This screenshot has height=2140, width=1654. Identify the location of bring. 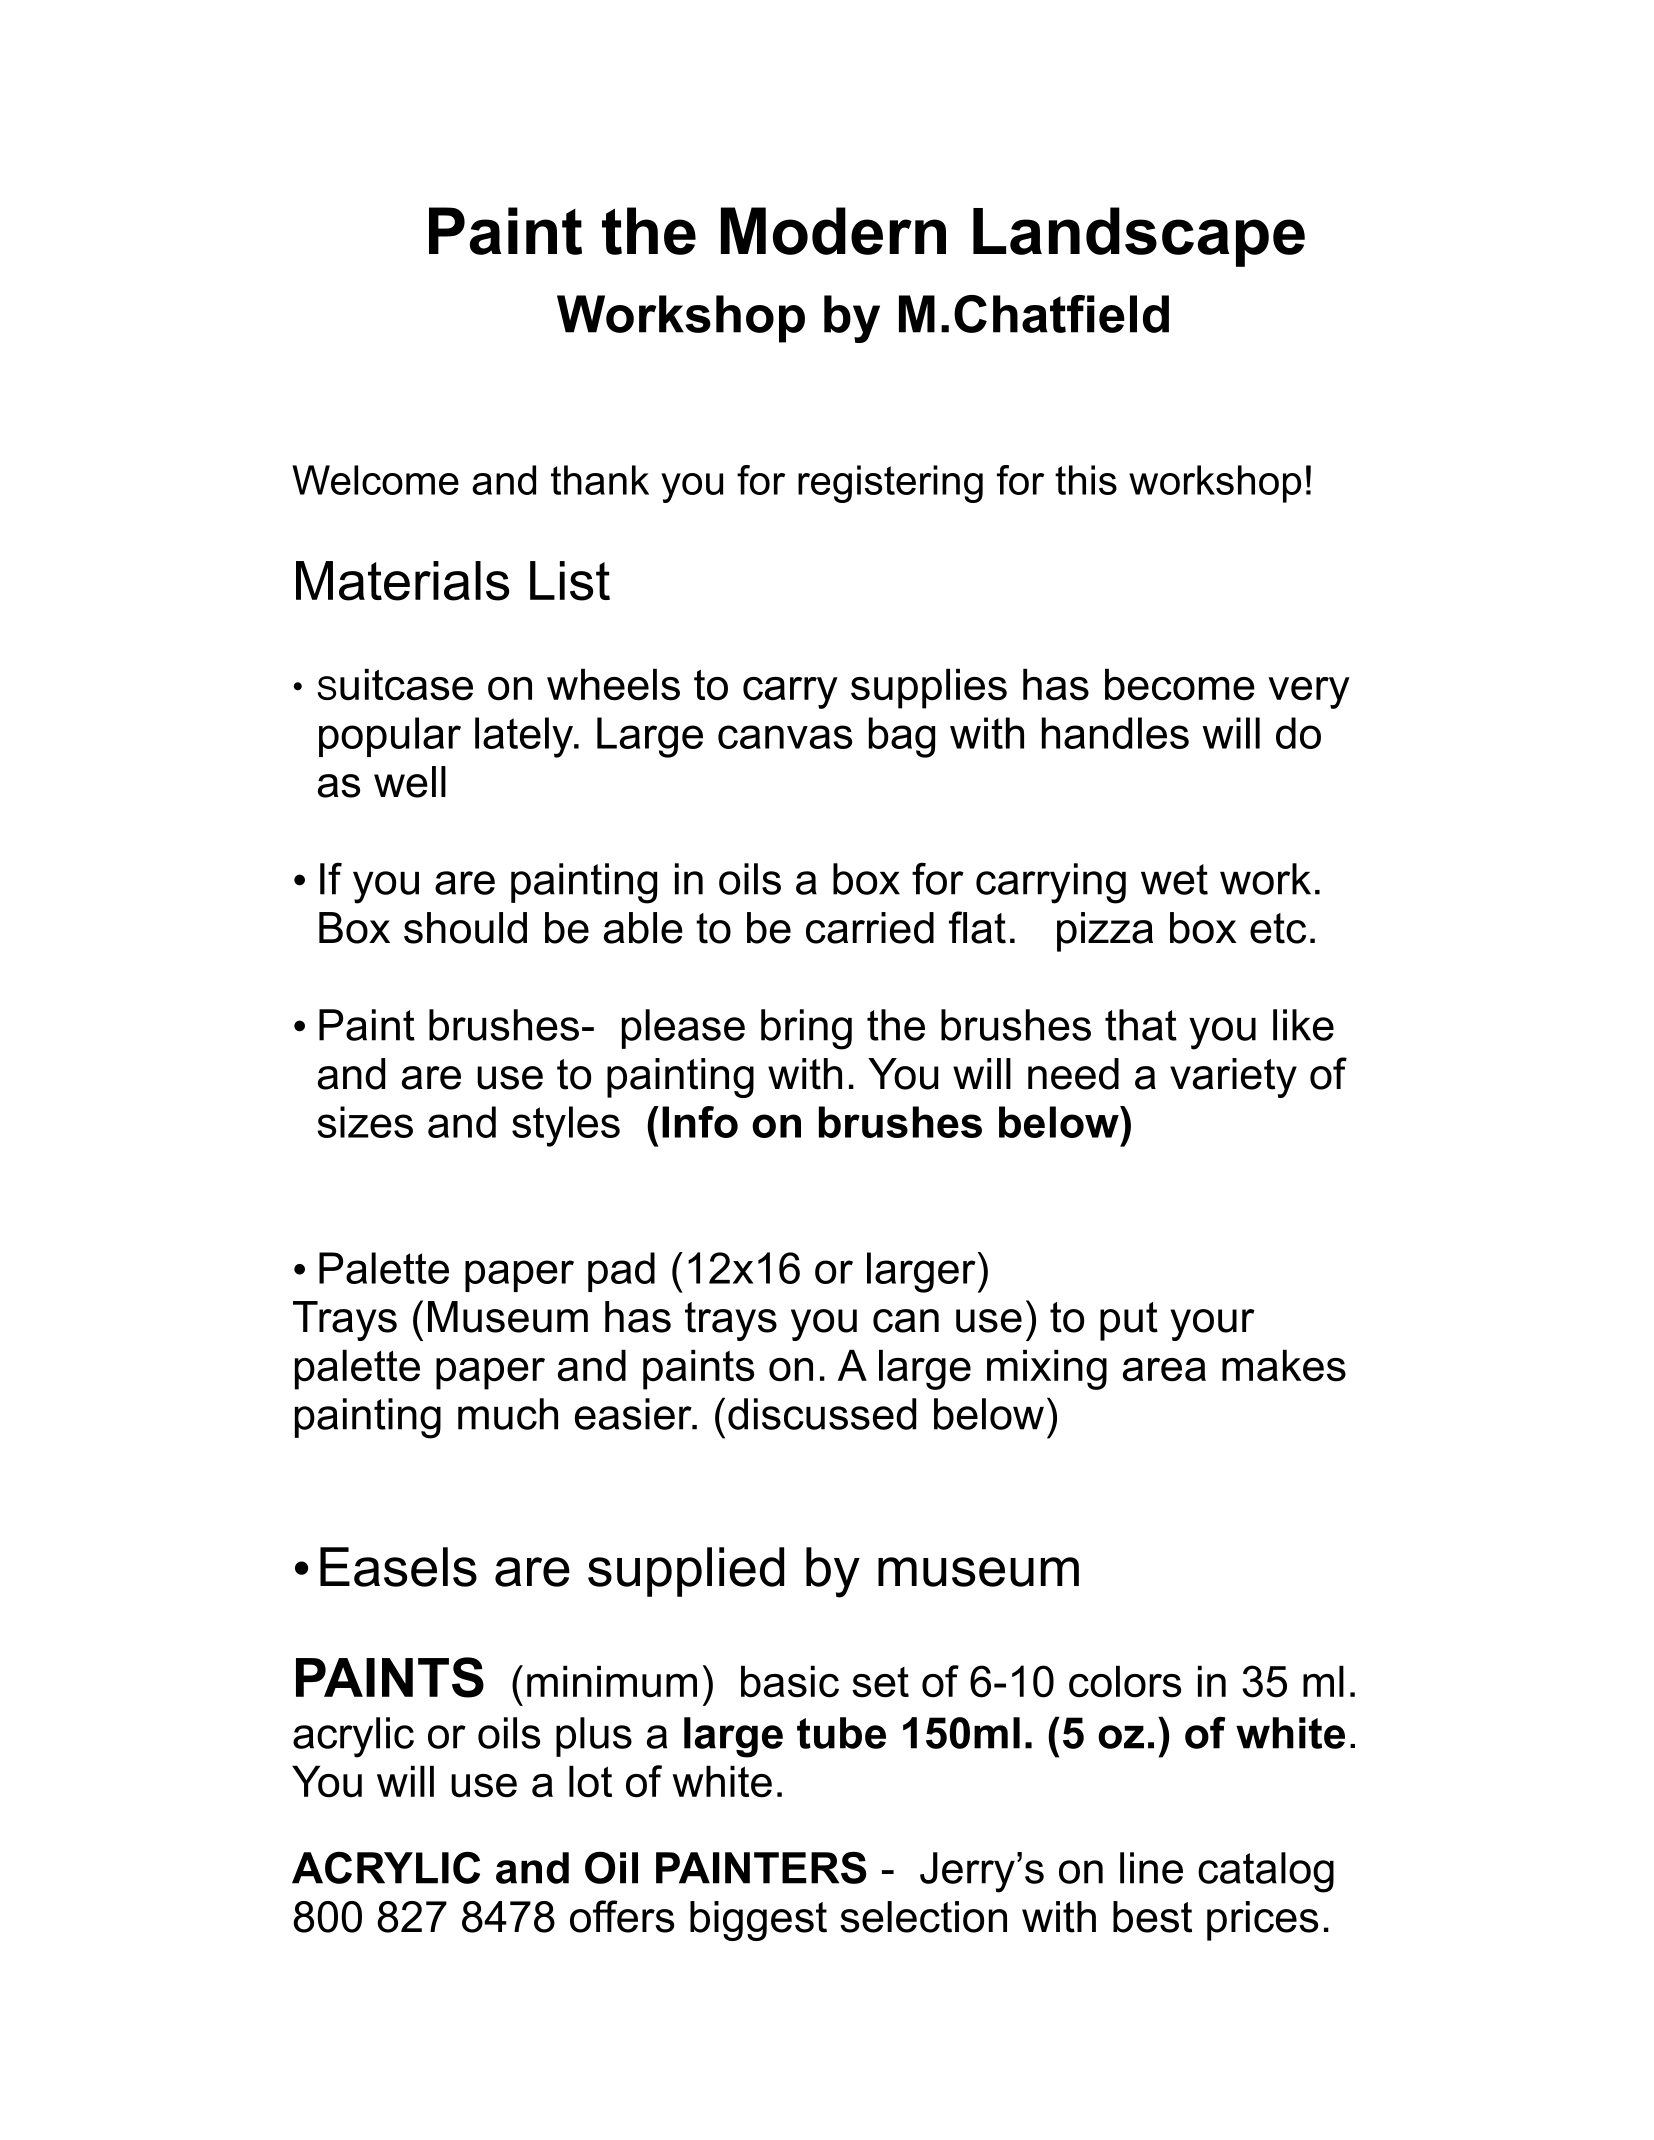
(806, 1029).
